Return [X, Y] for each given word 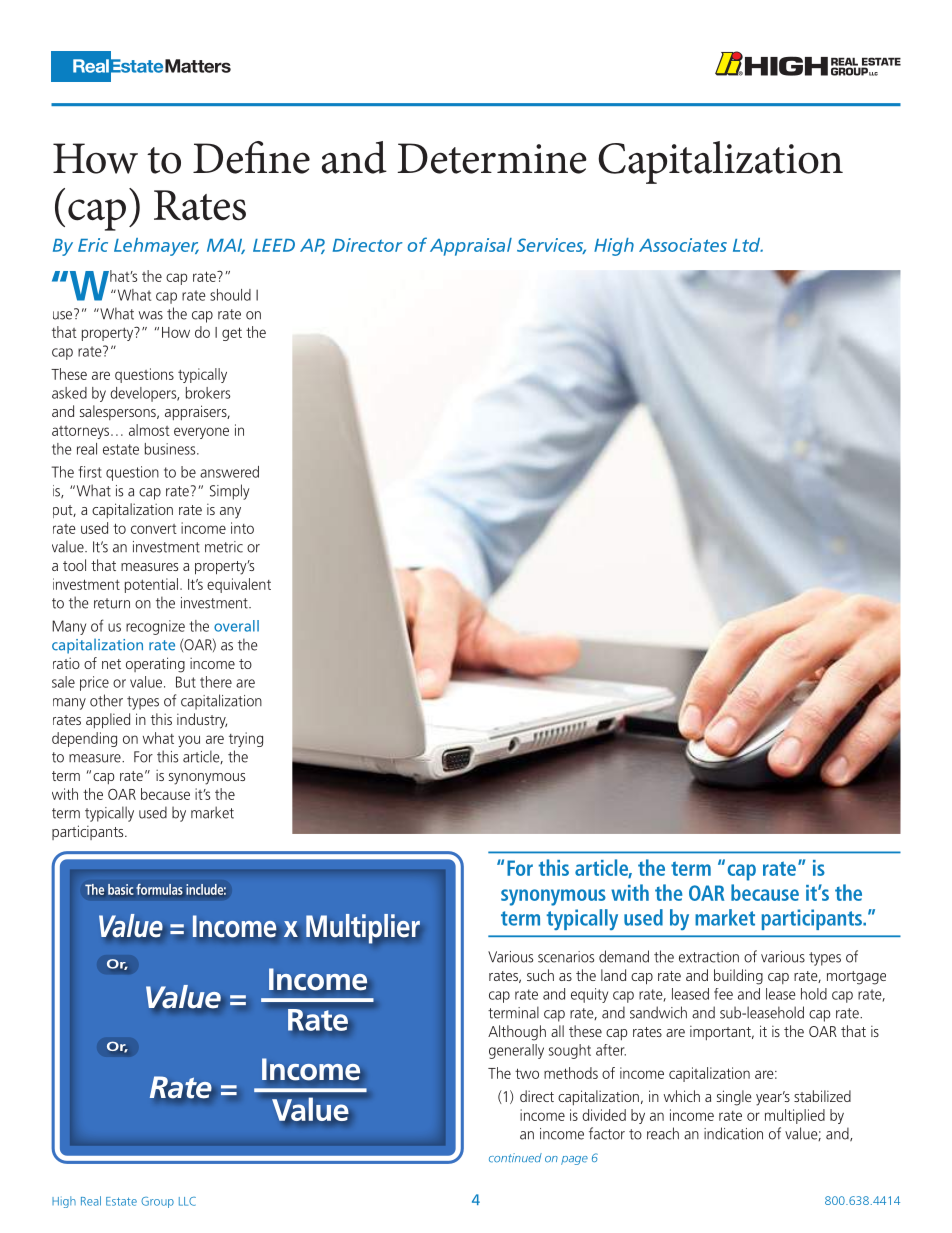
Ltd [748, 245]
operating [155, 665]
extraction [709, 957]
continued [515, 1158]
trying [246, 739]
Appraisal [471, 247]
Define [251, 157]
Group [157, 1202]
